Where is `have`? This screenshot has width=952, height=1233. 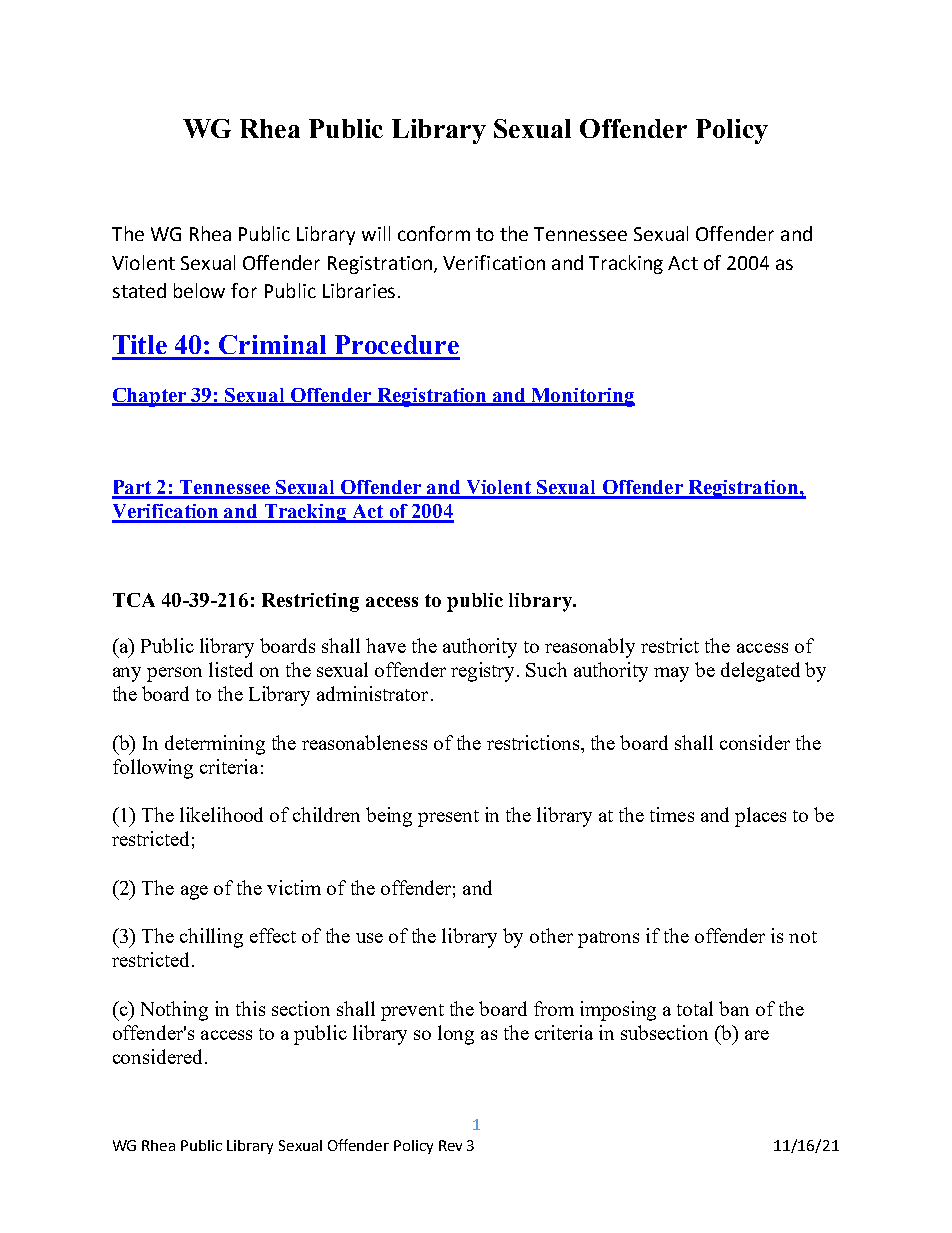 have is located at coordinates (386, 645).
